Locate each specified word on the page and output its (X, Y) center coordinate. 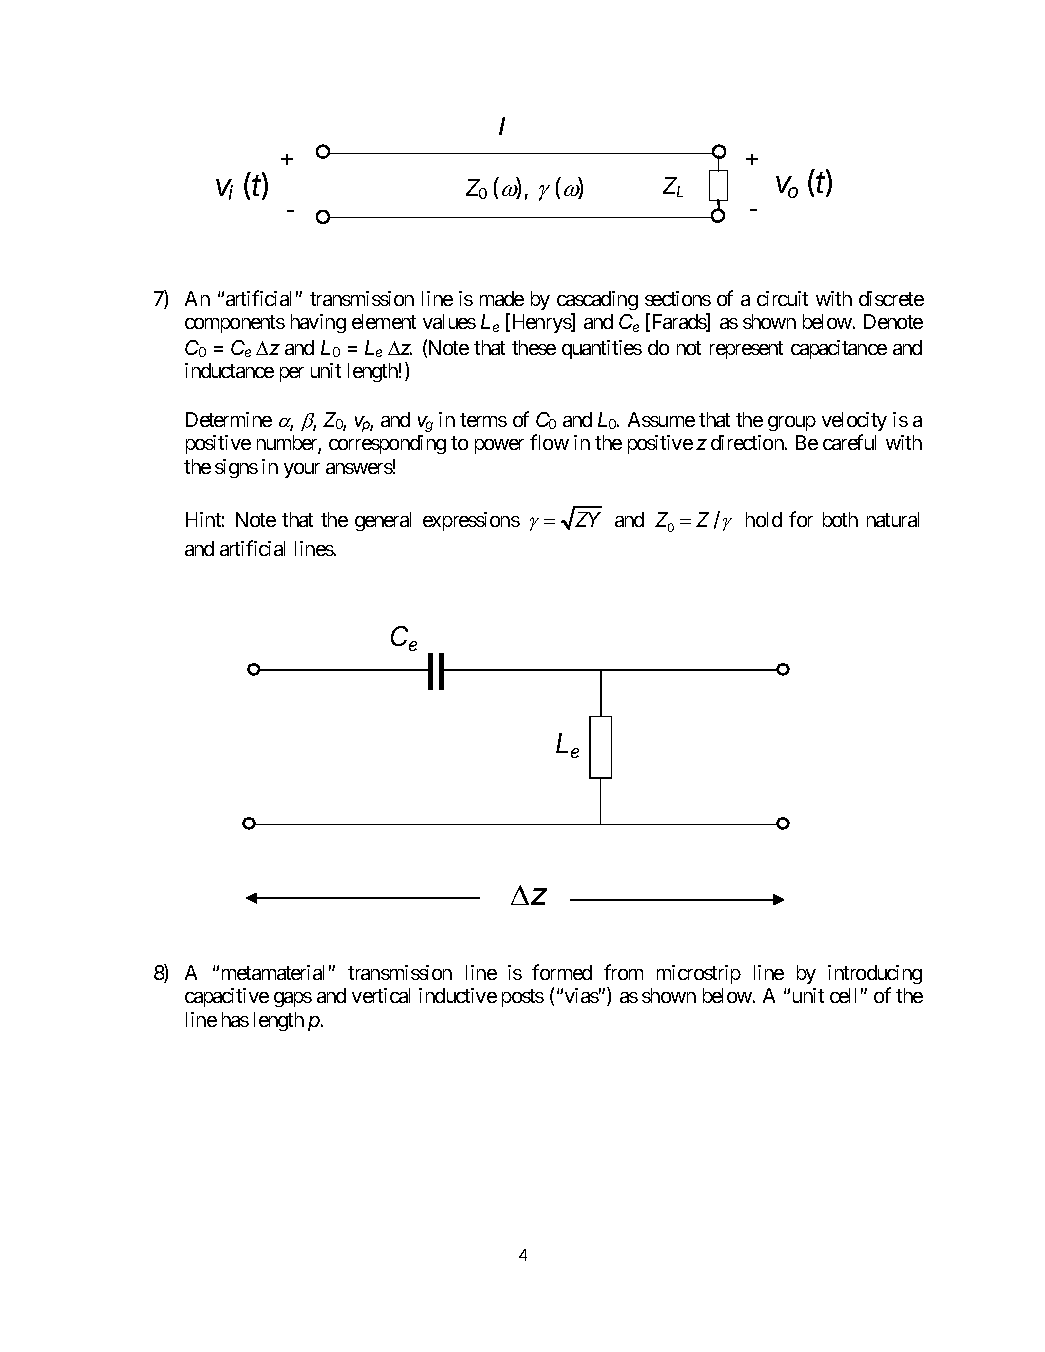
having (318, 323)
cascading (597, 300)
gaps (293, 999)
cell (843, 995)
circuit (782, 298)
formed (562, 972)
